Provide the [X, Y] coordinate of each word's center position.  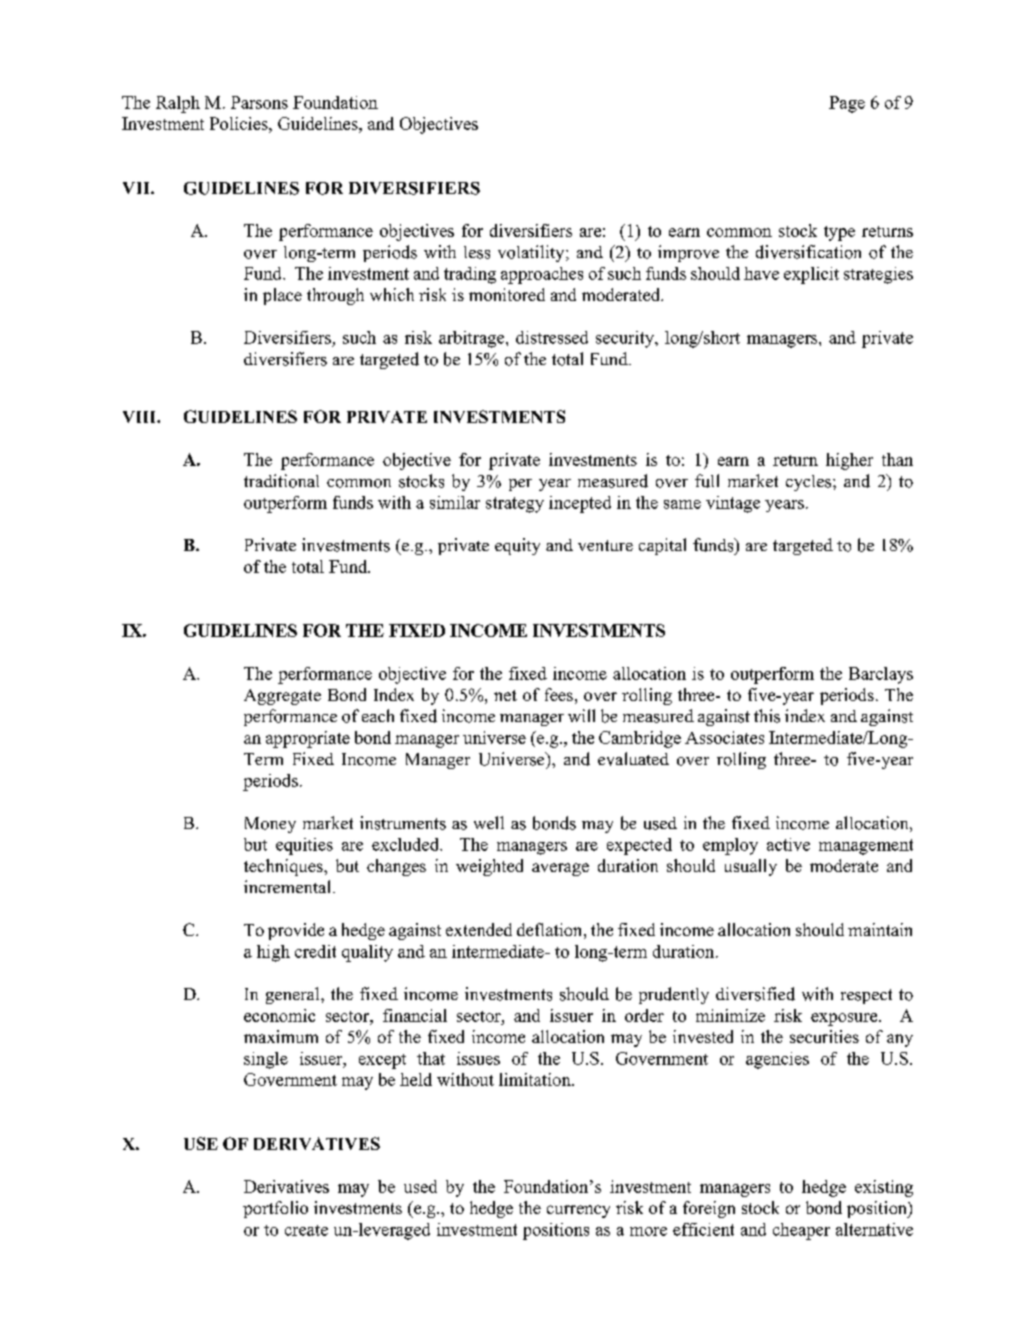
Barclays [881, 675]
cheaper [801, 1231]
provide [296, 931]
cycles [810, 483]
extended [479, 929]
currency [578, 1211]
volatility [532, 253]
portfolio [275, 1209]
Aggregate [282, 697]
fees [559, 694]
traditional [281, 481]
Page [847, 104]
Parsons [259, 102]
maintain [880, 929]
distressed [552, 337]
